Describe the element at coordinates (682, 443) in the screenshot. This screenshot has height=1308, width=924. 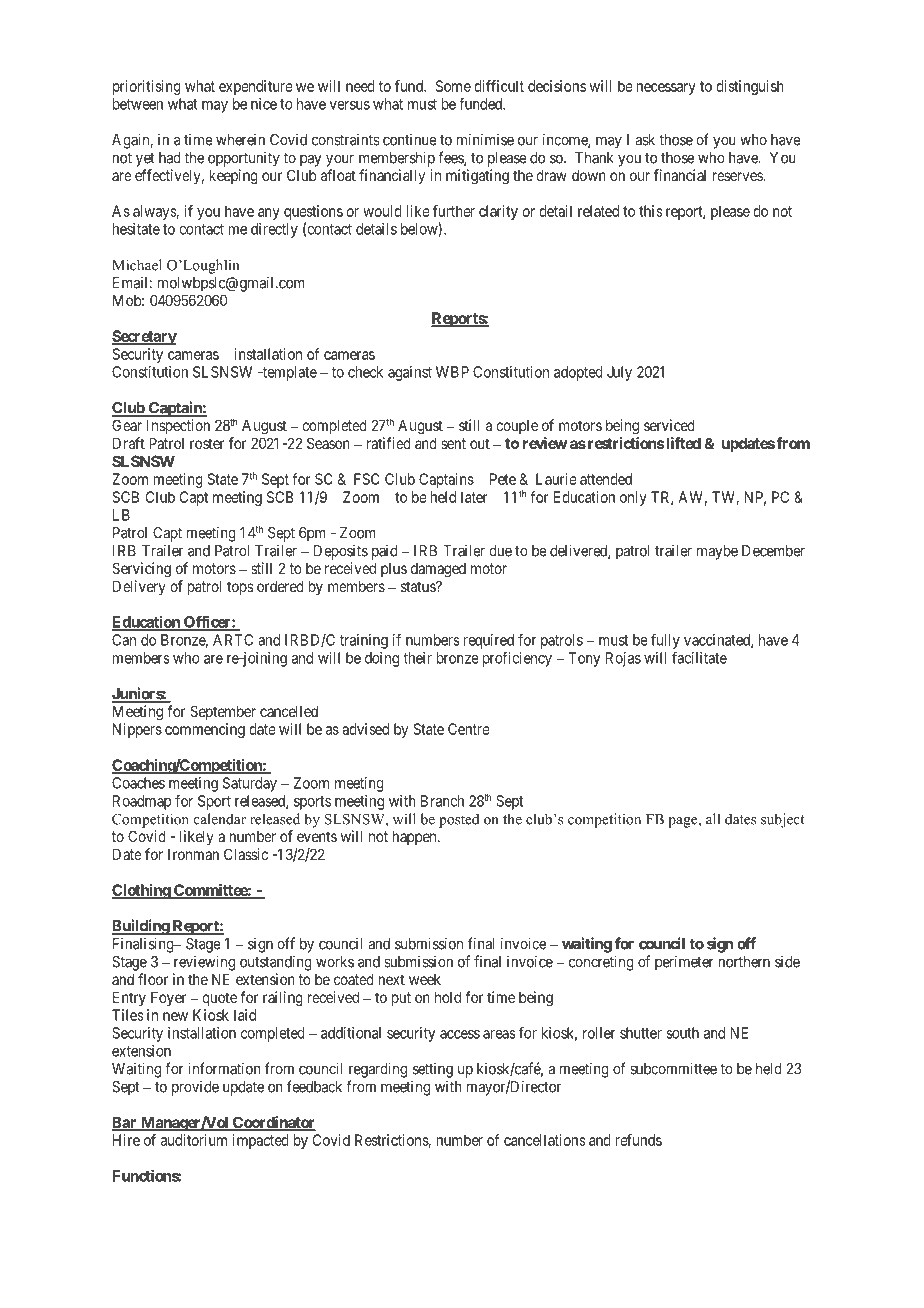
I see `lifted` at that location.
